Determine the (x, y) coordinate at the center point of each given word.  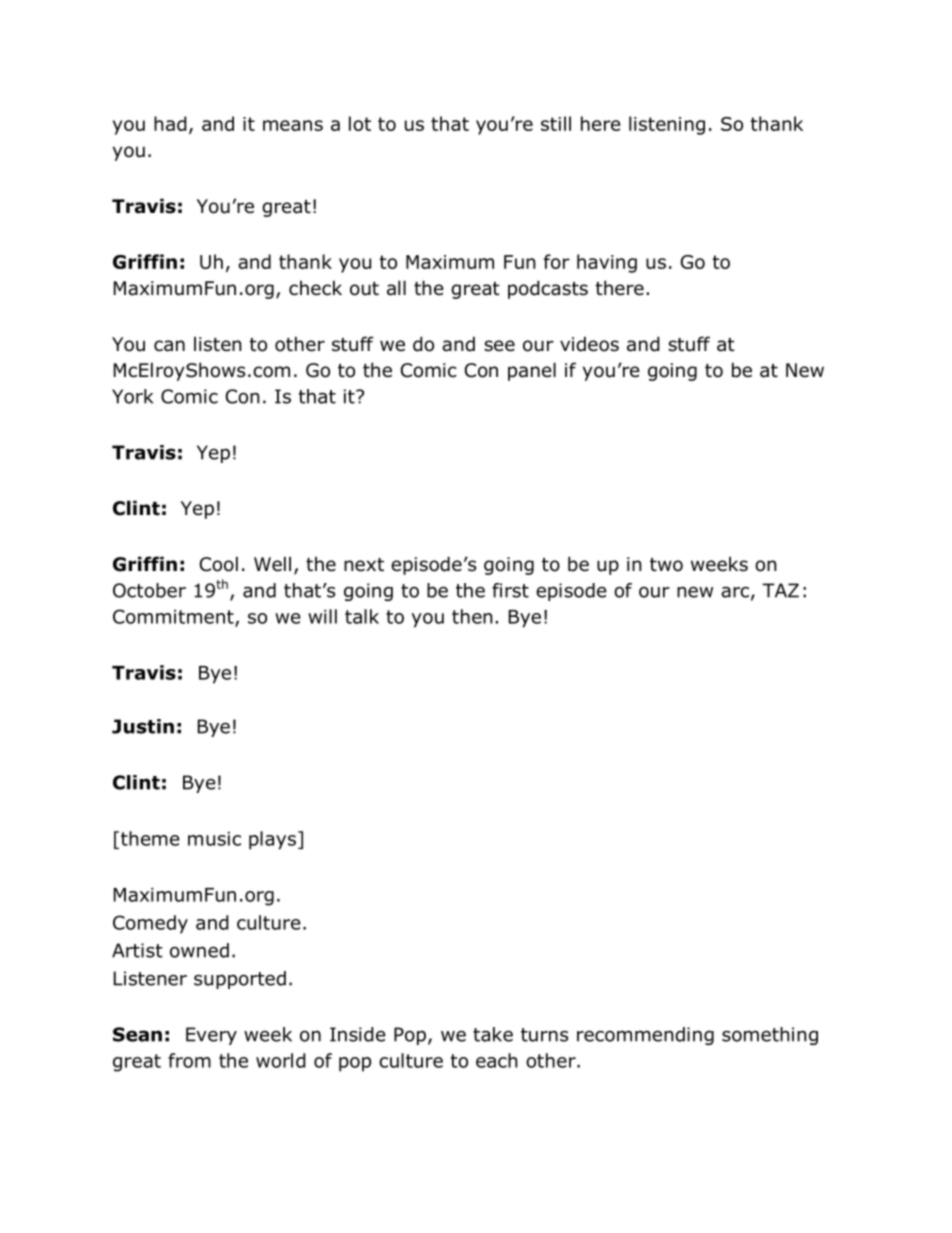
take (493, 1034)
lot (360, 123)
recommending (645, 1036)
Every (211, 1036)
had (170, 123)
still (556, 123)
